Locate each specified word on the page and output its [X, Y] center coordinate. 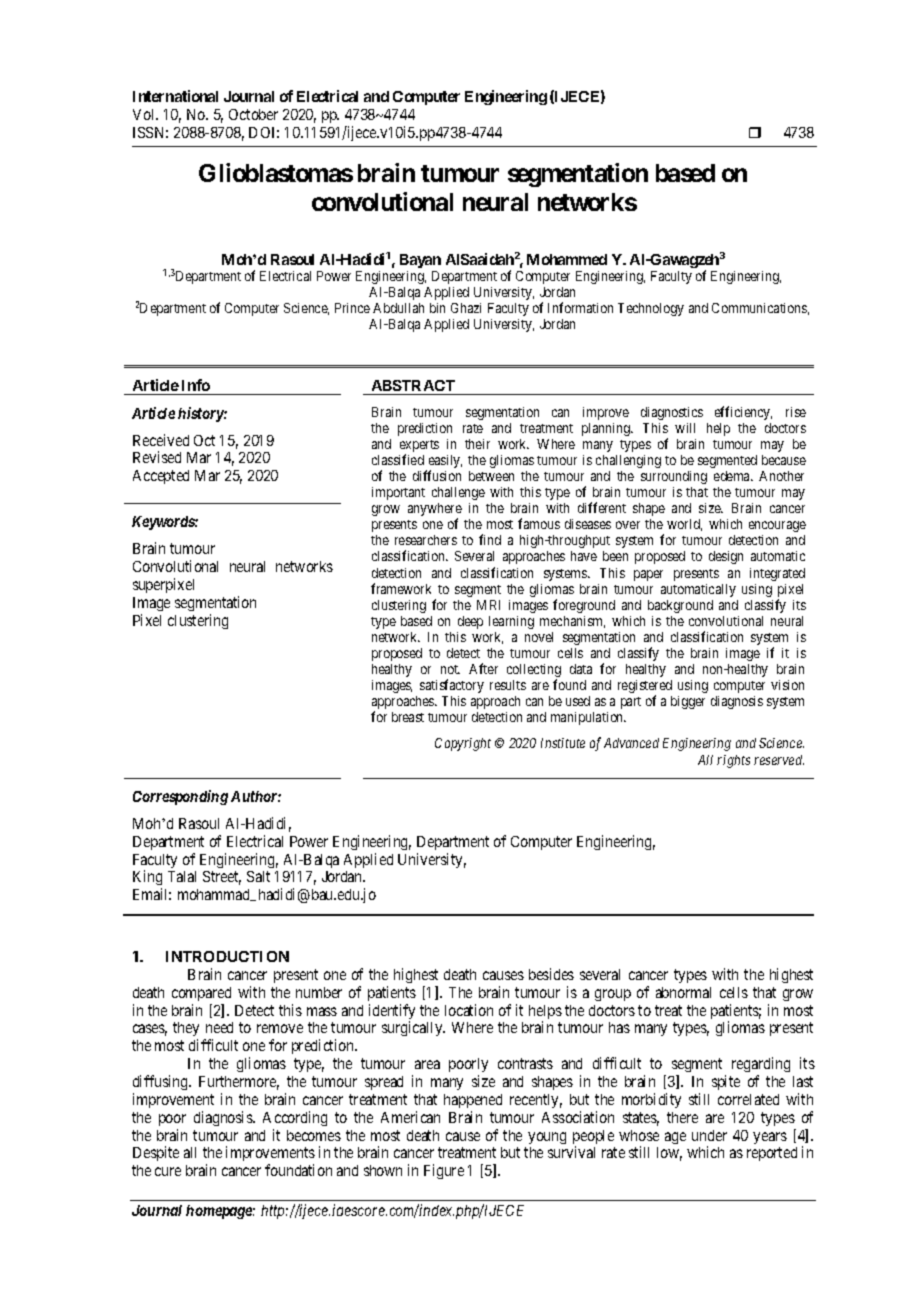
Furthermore [239, 1083]
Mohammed [567, 259]
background [680, 606]
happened [473, 1101]
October [253, 114]
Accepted [161, 477]
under [709, 1135]
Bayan [420, 261]
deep [470, 622]
